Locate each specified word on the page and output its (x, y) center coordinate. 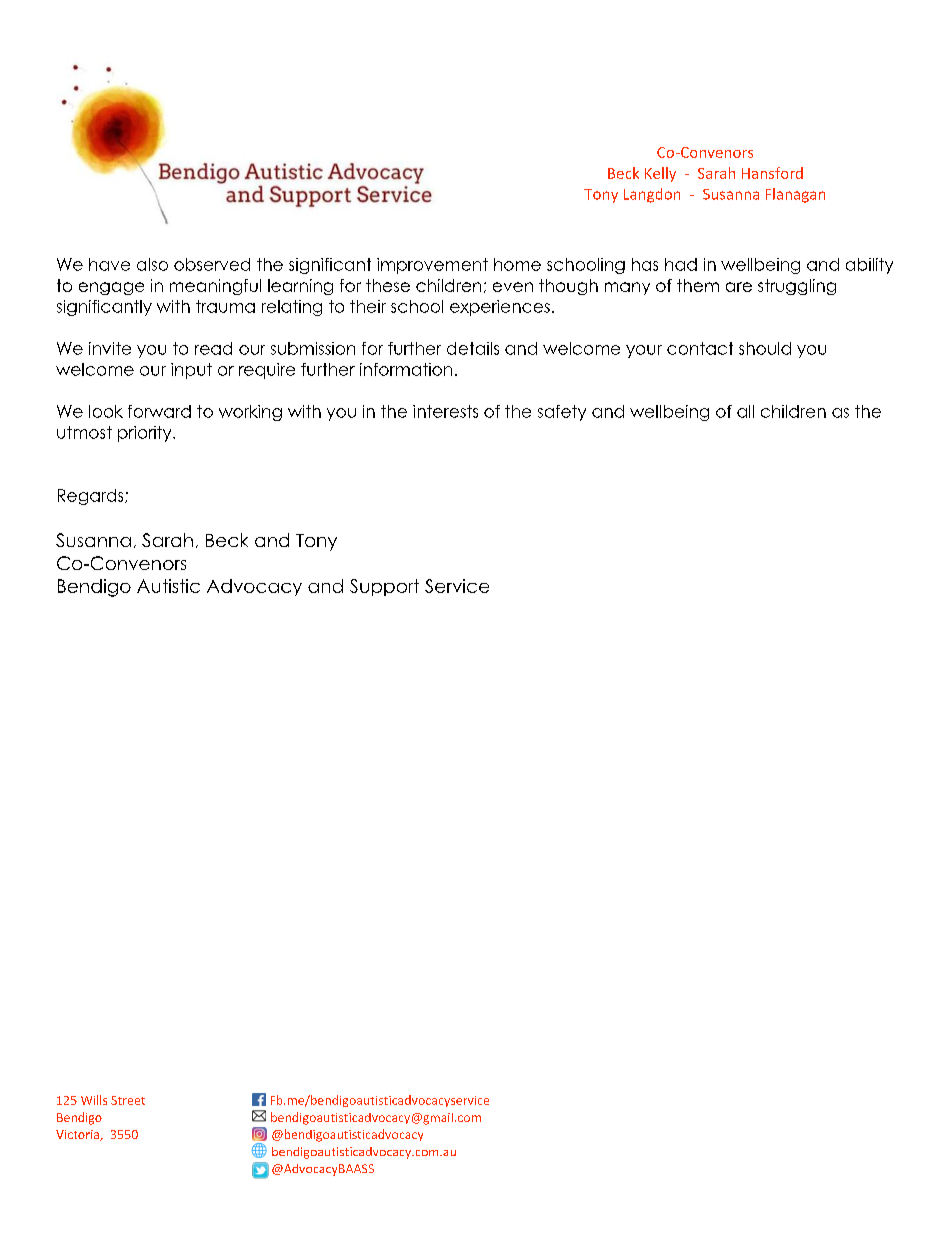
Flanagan (795, 195)
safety (562, 413)
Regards (92, 497)
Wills (94, 1100)
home (517, 264)
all (745, 411)
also (152, 264)
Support (384, 587)
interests (445, 411)
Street (128, 1100)
